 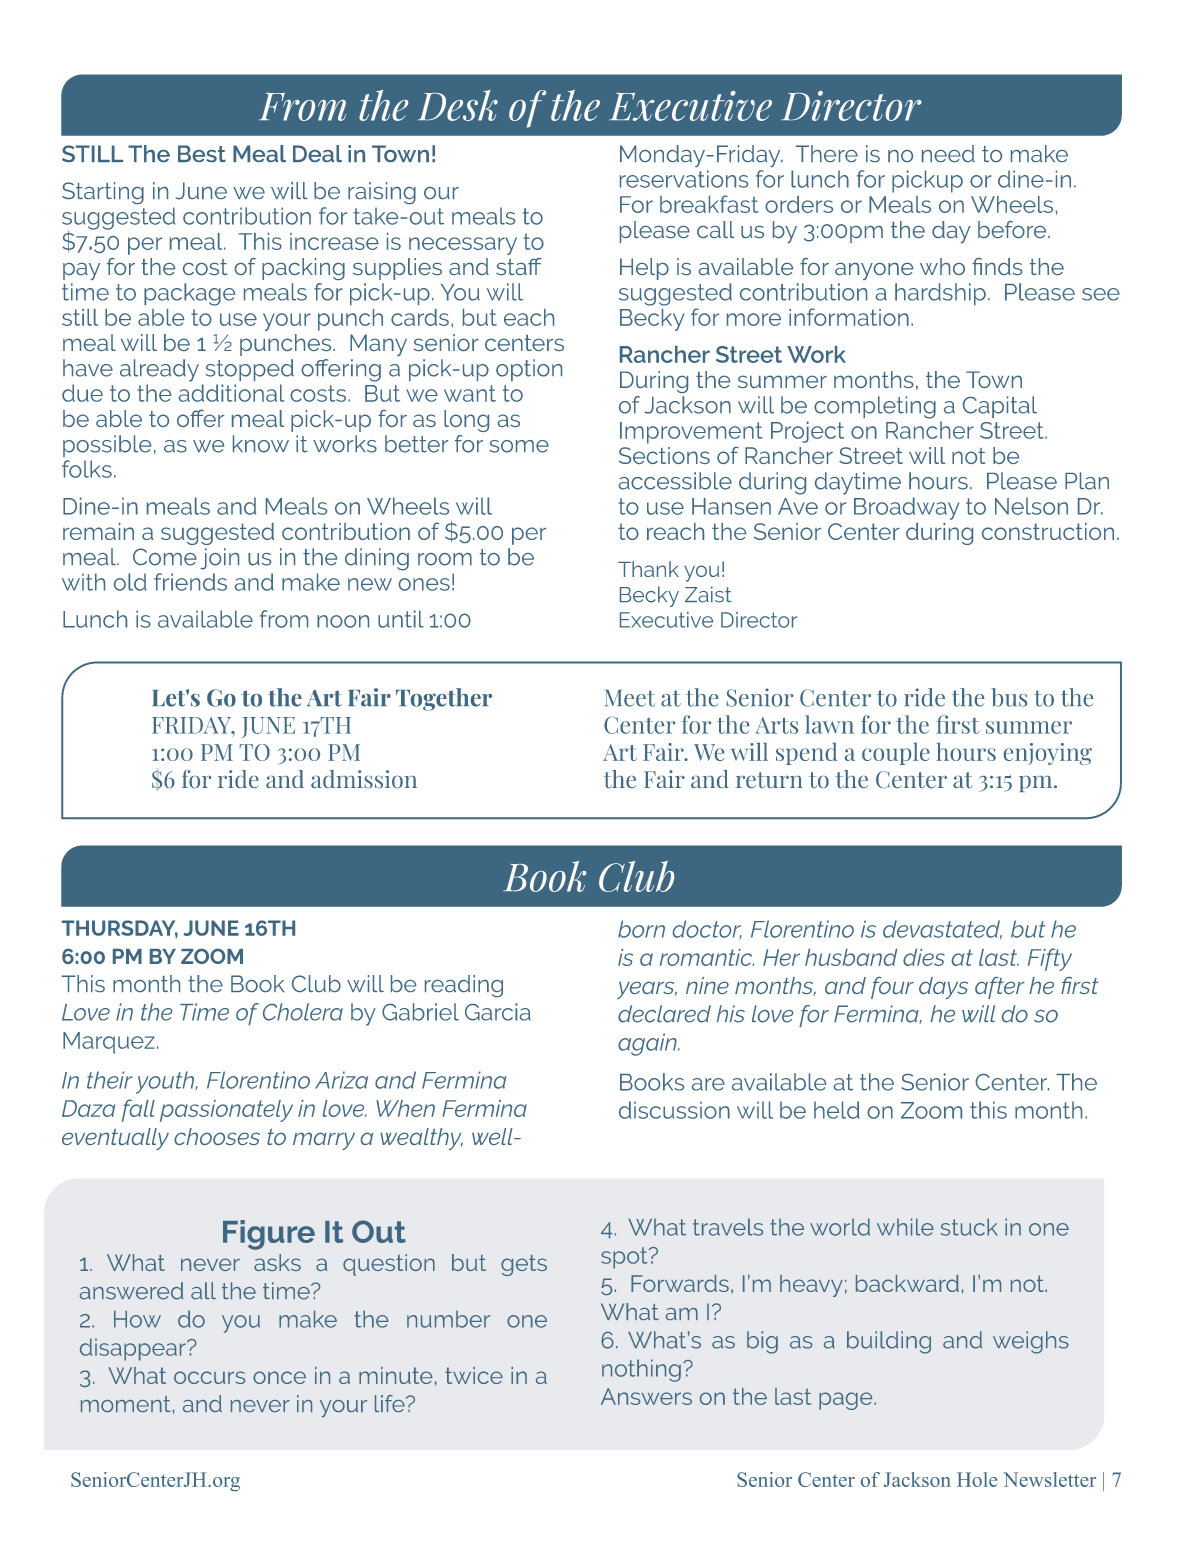 What do you see at coordinates (646, 1396) in the screenshot?
I see `Answers` at bounding box center [646, 1396].
